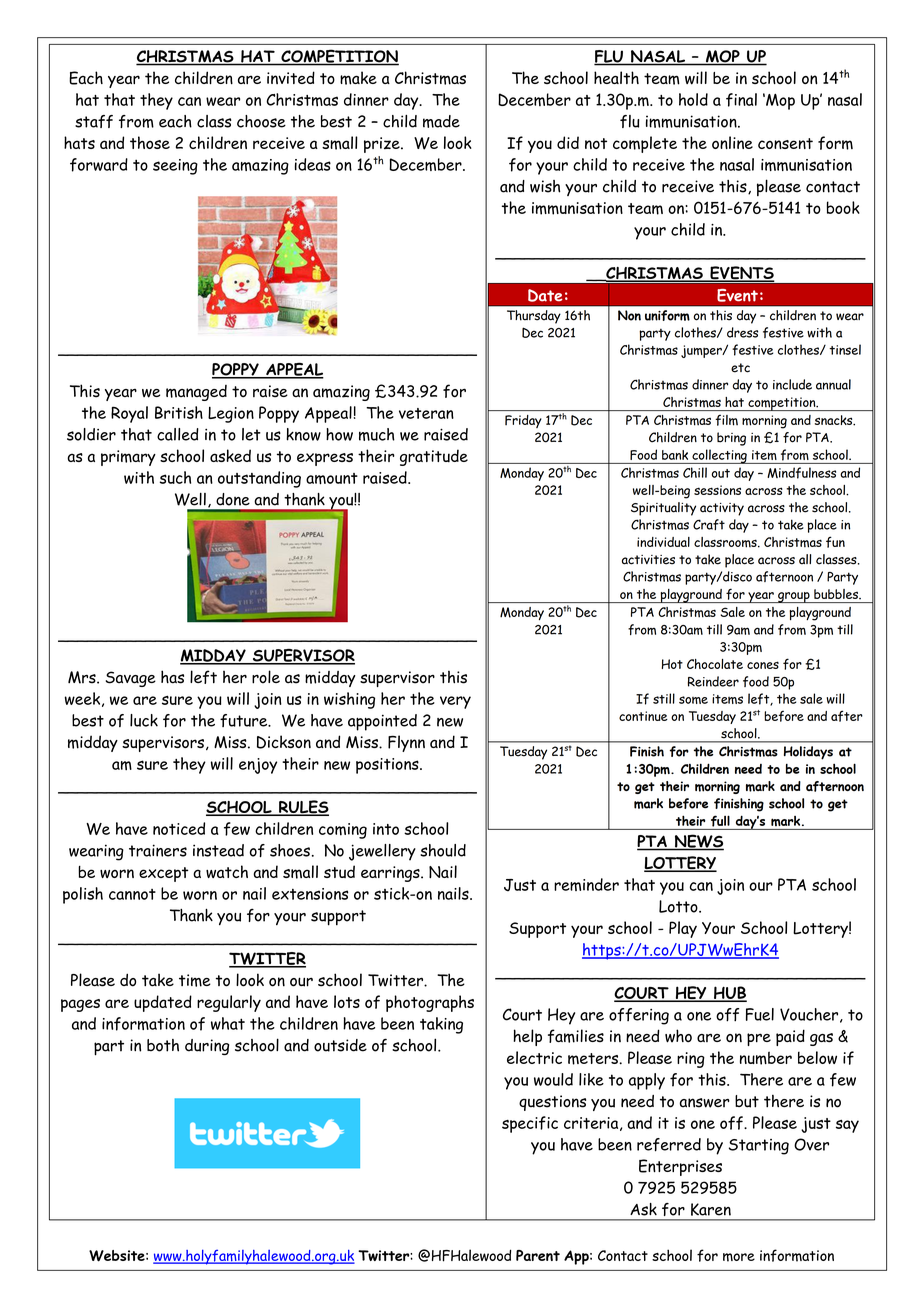 This screenshot has width=924, height=1308. What do you see at coordinates (740, 368) in the screenshot?
I see `etc` at bounding box center [740, 368].
